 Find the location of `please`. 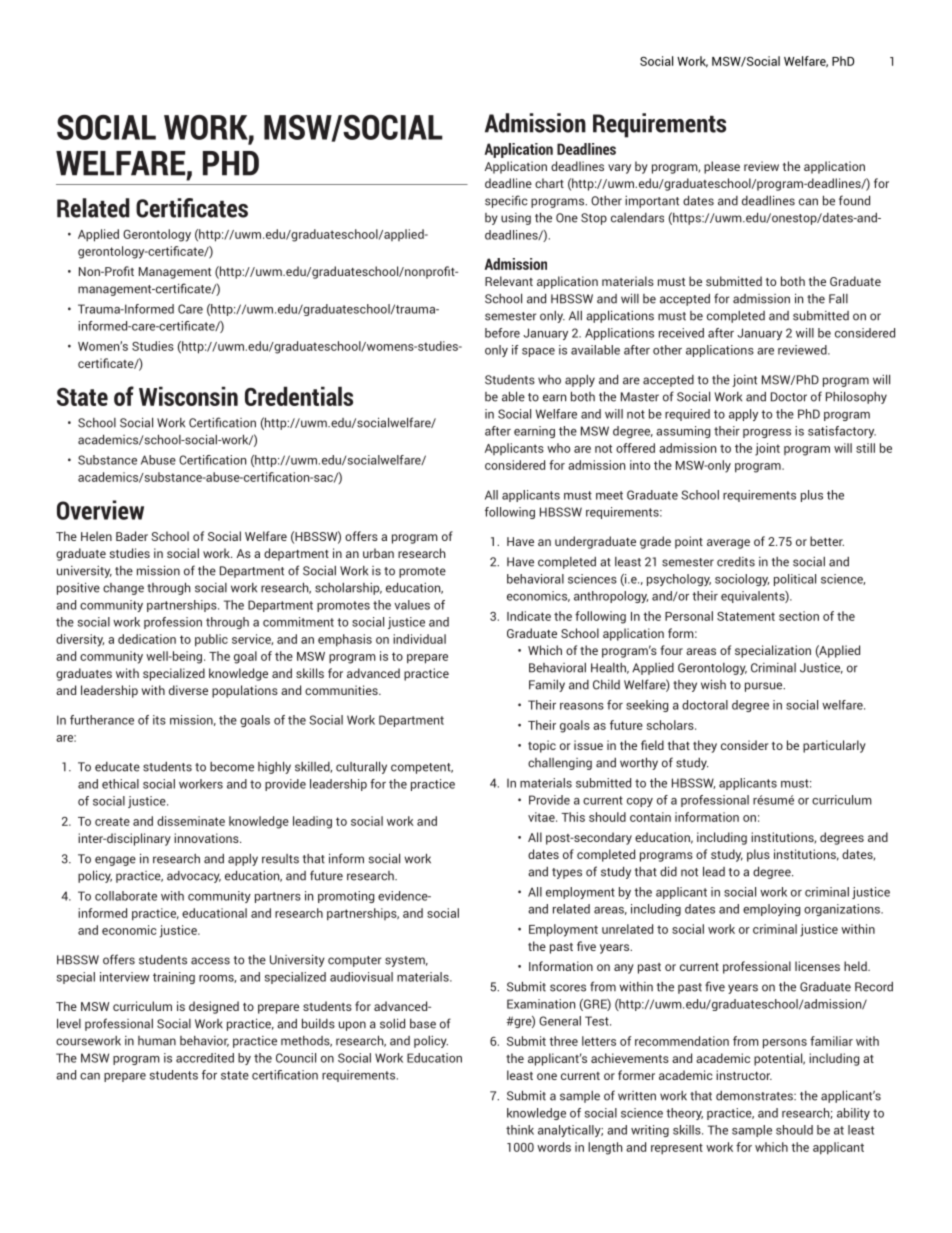

please is located at coordinates (722, 167).
